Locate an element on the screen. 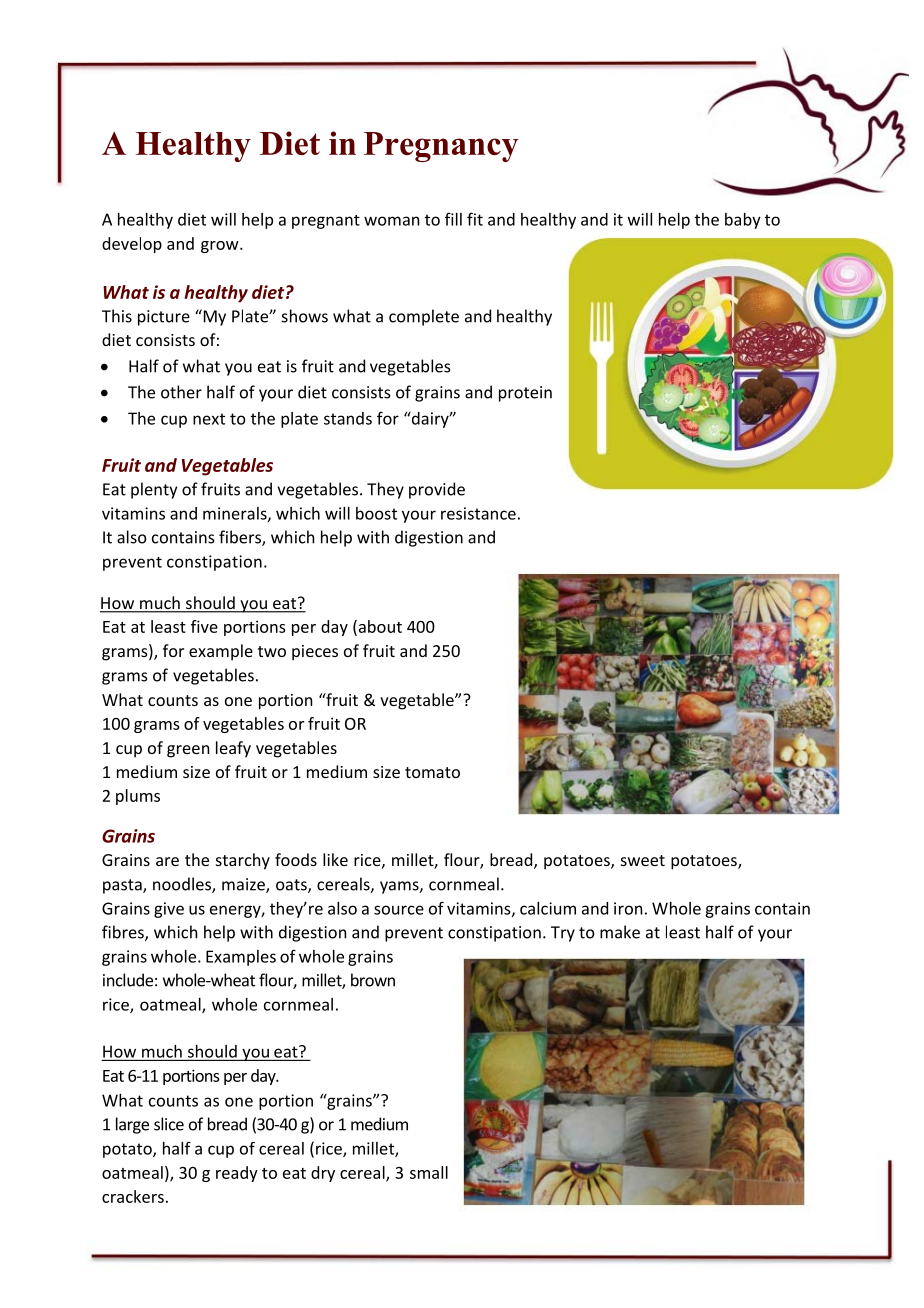  source is located at coordinates (399, 910).
